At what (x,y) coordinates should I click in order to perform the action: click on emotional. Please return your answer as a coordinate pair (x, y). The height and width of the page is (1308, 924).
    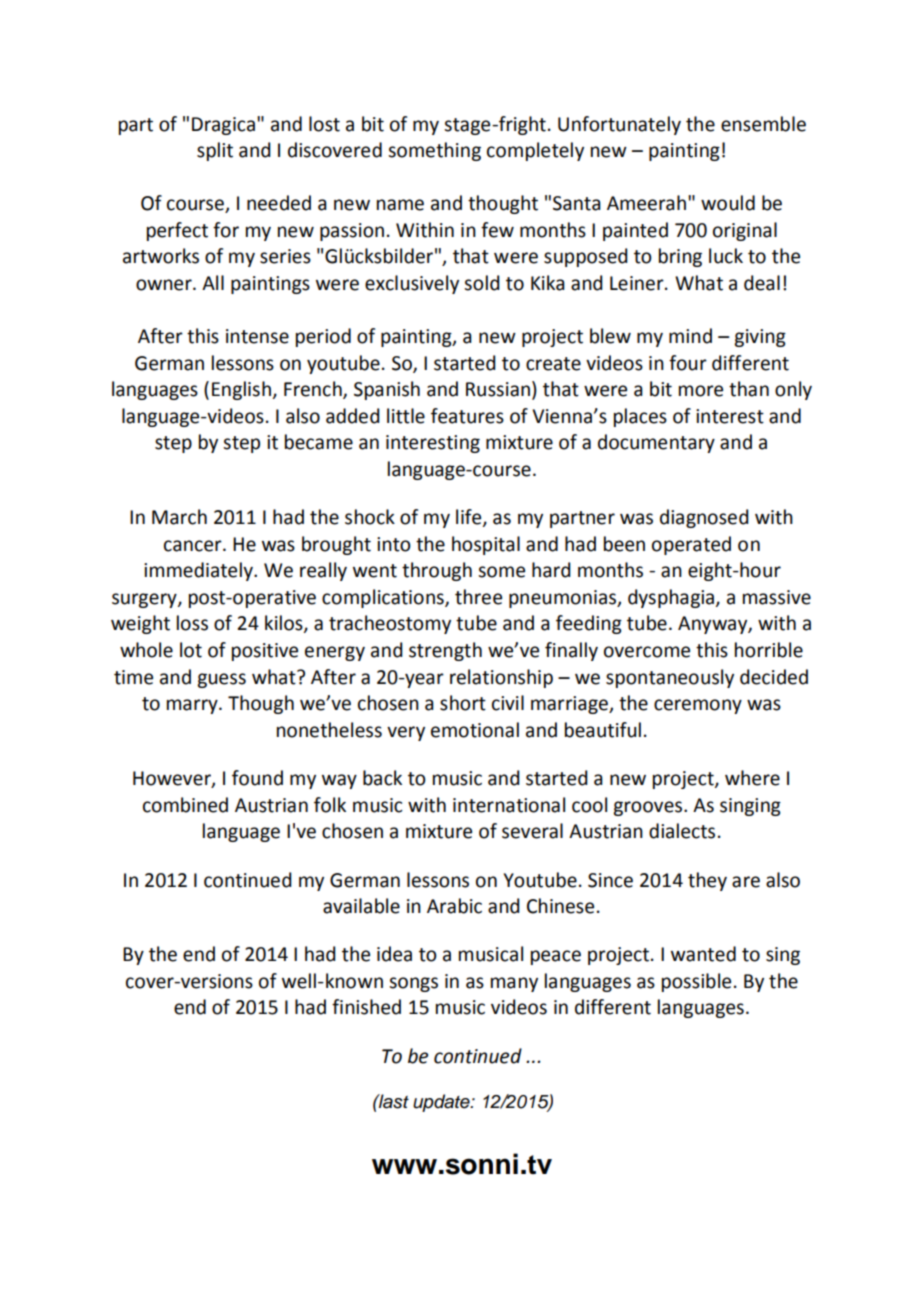
    Looking at the image, I should click on (475, 730).
